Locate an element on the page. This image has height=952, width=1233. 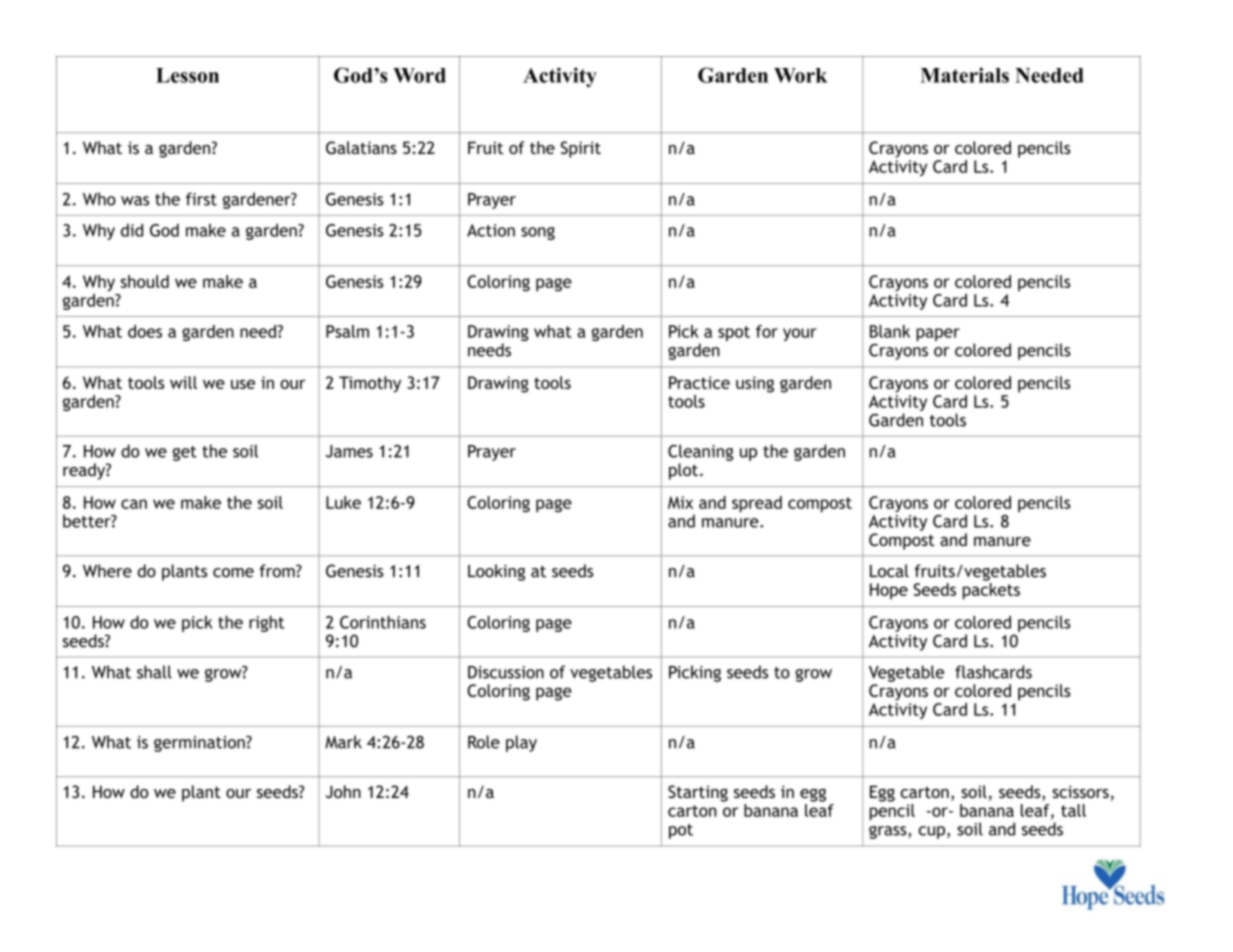
Starting is located at coordinates (698, 793).
